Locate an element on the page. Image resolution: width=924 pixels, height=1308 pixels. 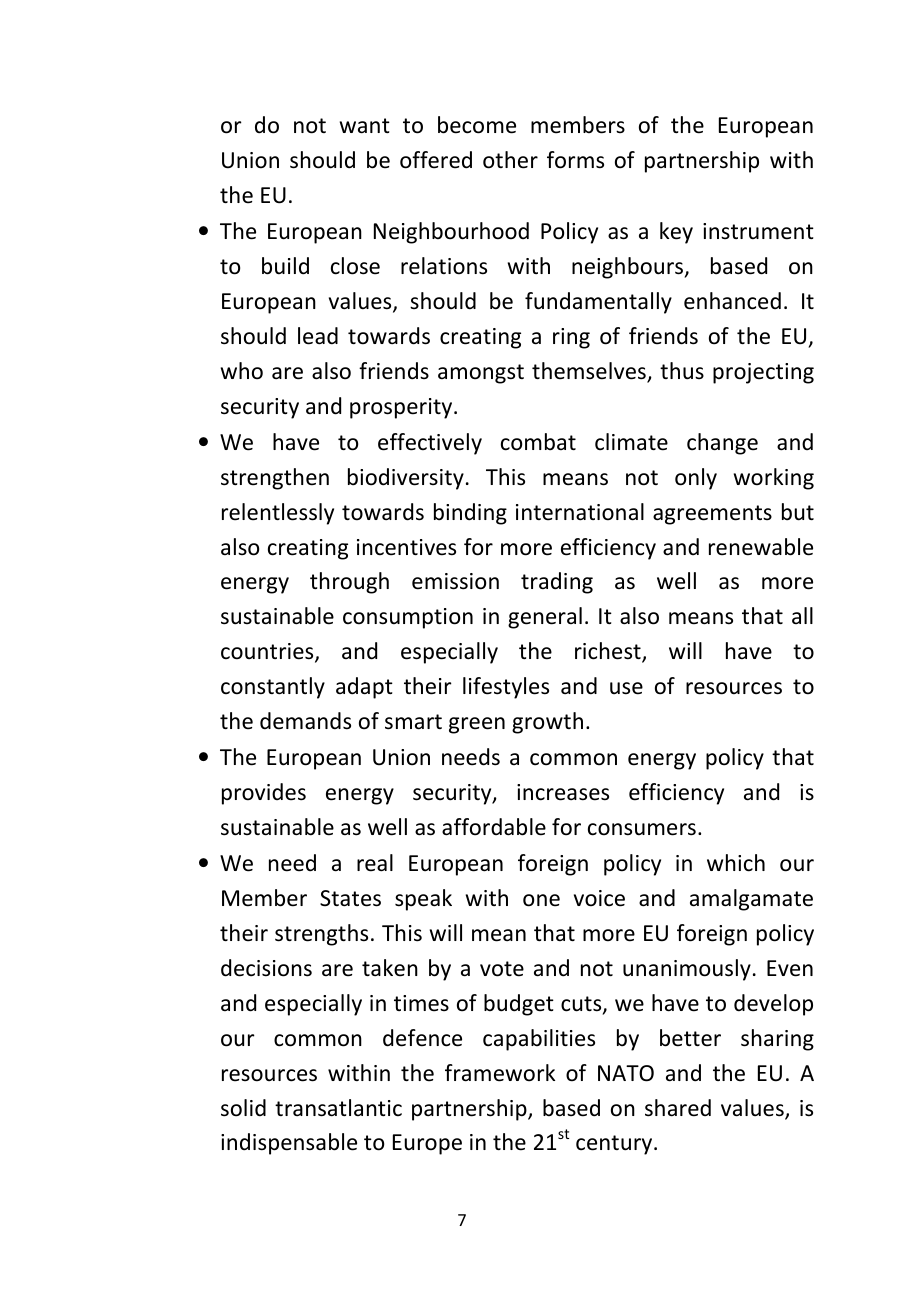
amalgamate is located at coordinates (751, 900).
